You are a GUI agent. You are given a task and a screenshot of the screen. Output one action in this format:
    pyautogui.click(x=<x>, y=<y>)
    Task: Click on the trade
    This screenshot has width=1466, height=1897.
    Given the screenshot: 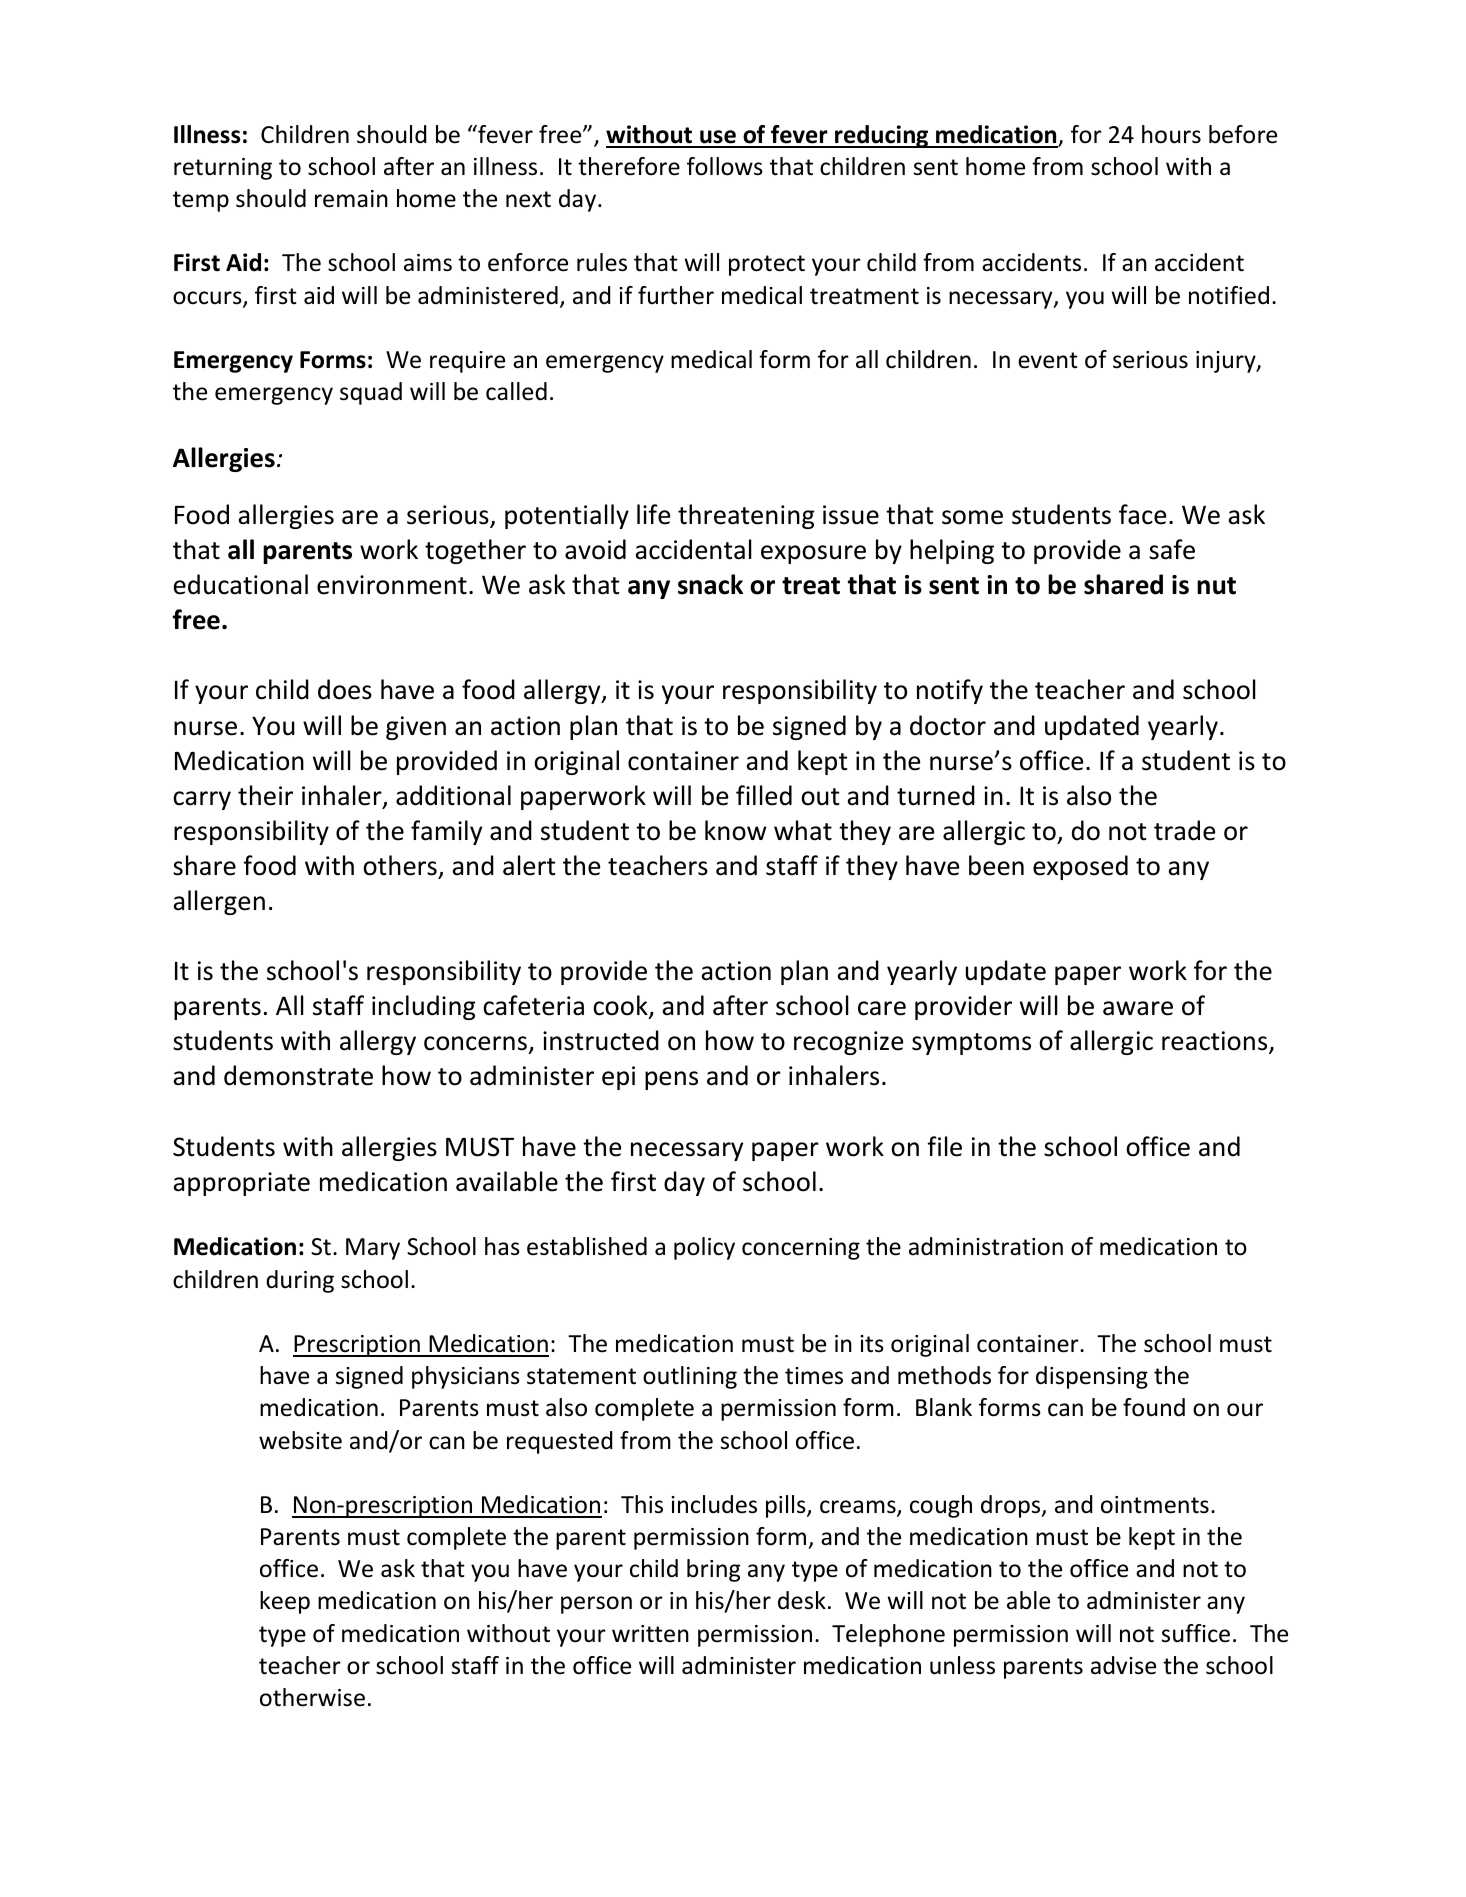 What is the action you would take?
    pyautogui.click(x=1184, y=830)
